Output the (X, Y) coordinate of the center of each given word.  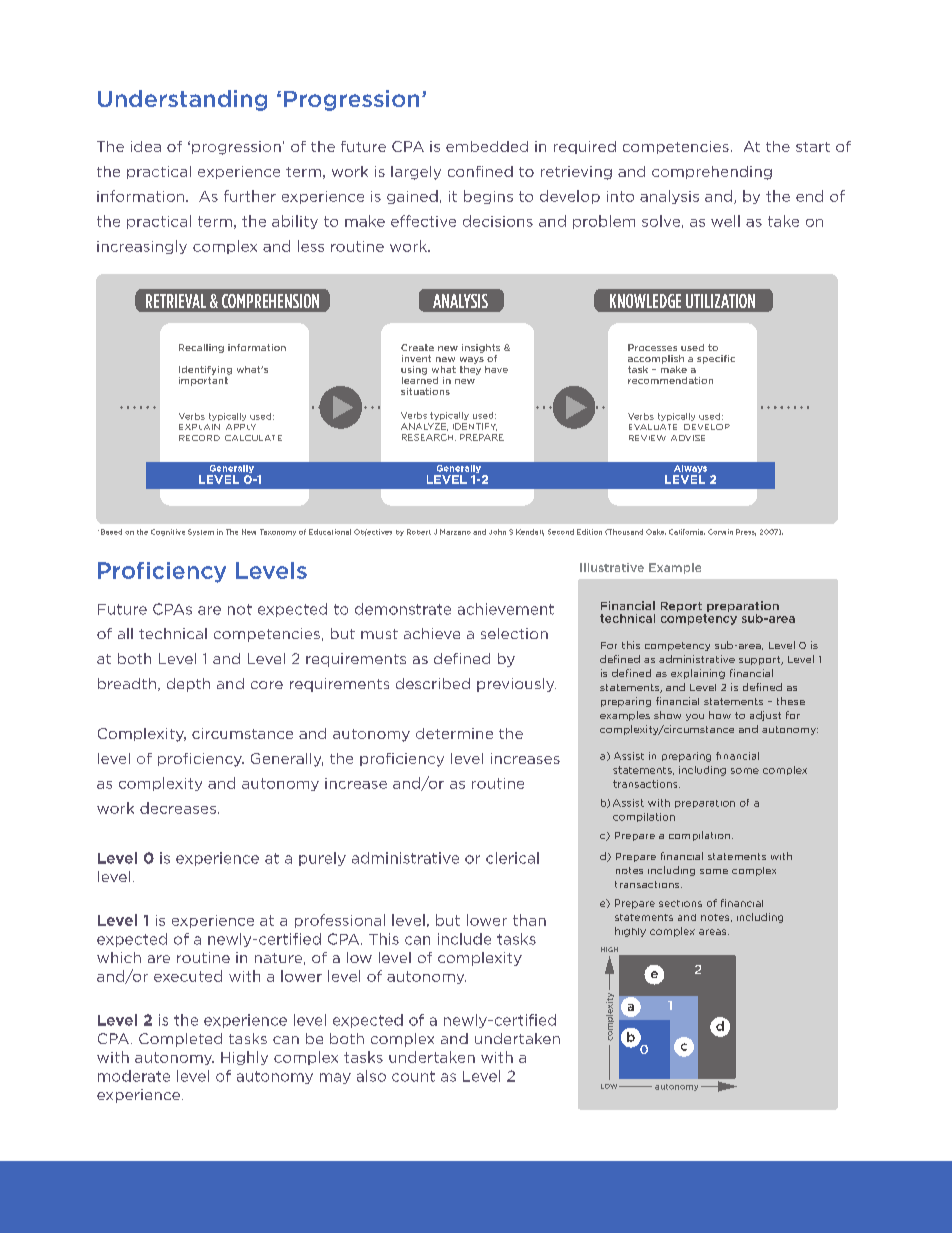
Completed (180, 1040)
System (201, 532)
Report (681, 607)
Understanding (182, 100)
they (470, 369)
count (413, 1076)
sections (680, 903)
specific (716, 359)
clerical (512, 858)
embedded (487, 146)
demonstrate (403, 609)
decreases (178, 808)
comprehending (712, 173)
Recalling (201, 348)
